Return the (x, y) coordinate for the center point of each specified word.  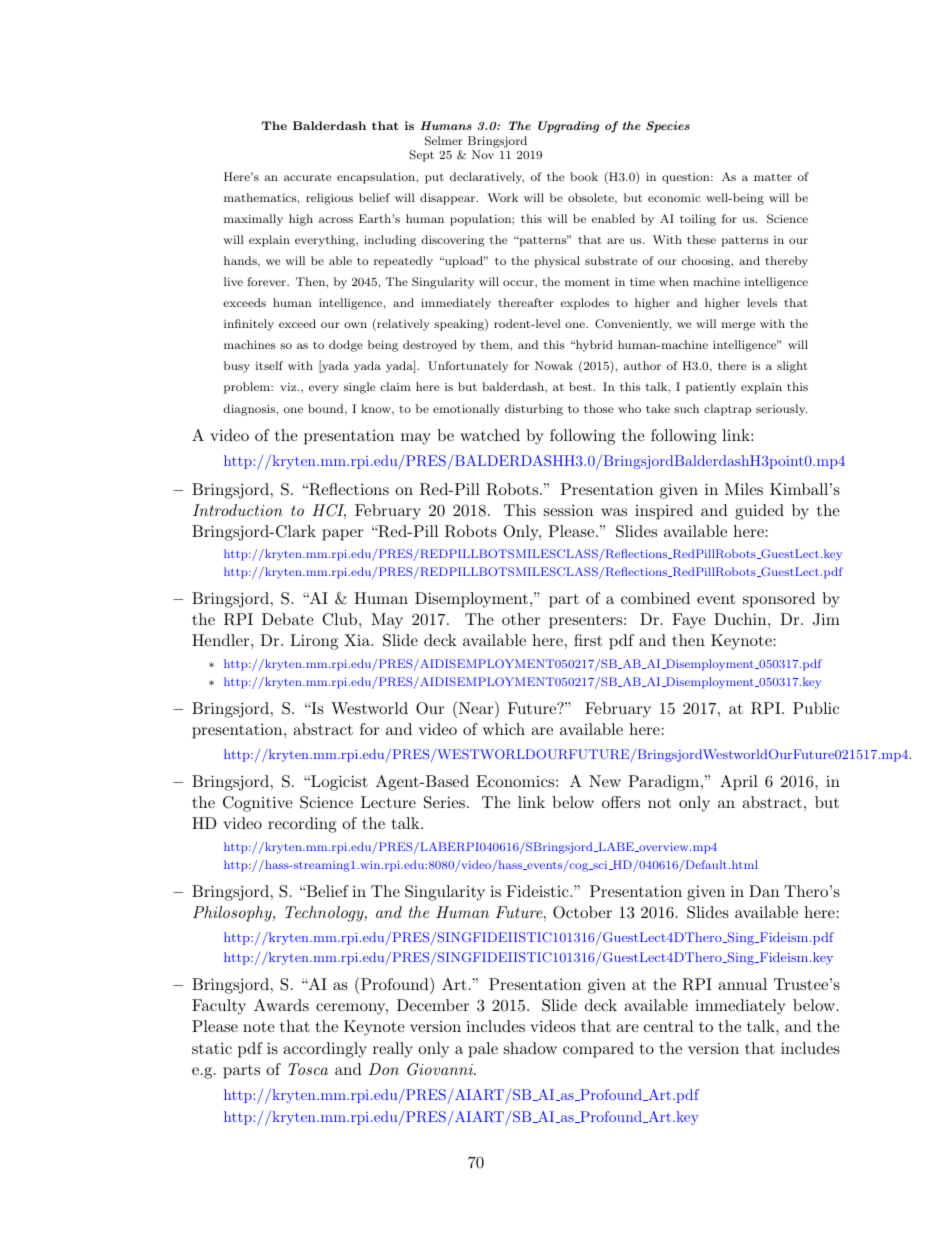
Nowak (554, 365)
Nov (483, 154)
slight (792, 367)
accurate (307, 177)
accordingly (325, 1050)
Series (444, 802)
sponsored (779, 600)
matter (773, 177)
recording (302, 825)
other (521, 619)
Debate (288, 619)
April (739, 783)
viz (289, 386)
